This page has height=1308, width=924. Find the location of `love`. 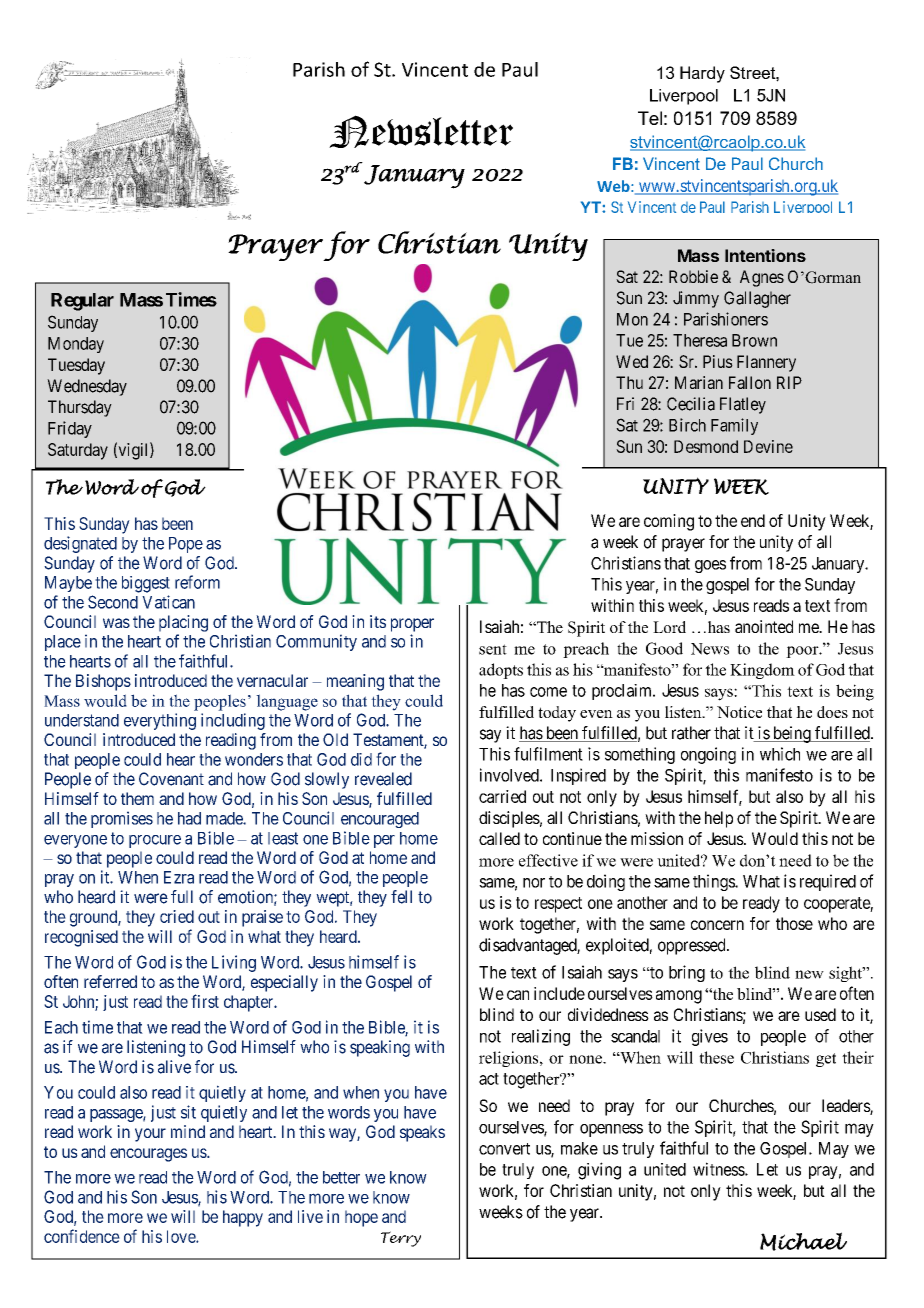

love is located at coordinates (182, 1236).
